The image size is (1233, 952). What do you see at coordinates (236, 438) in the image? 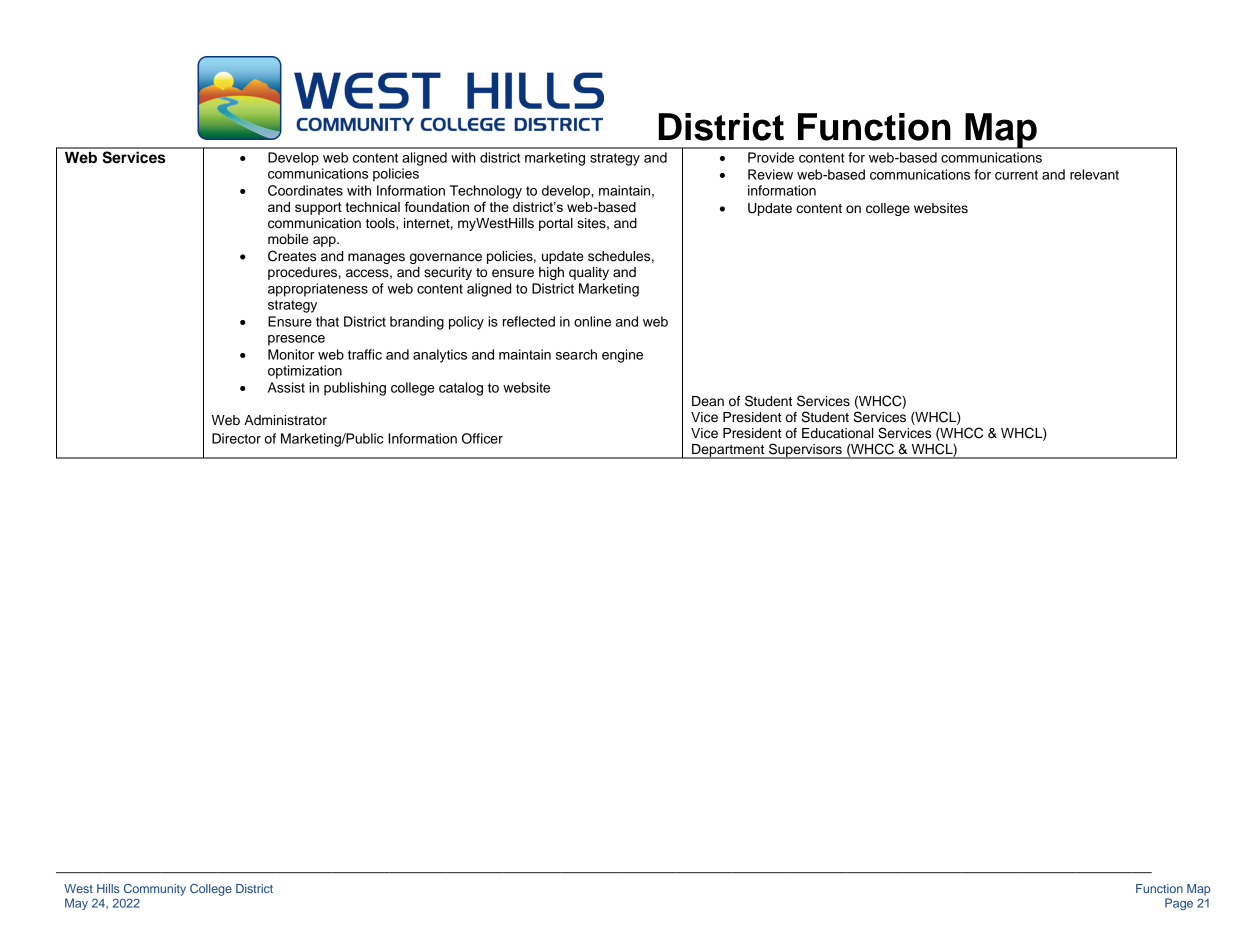
I see `Director` at bounding box center [236, 438].
